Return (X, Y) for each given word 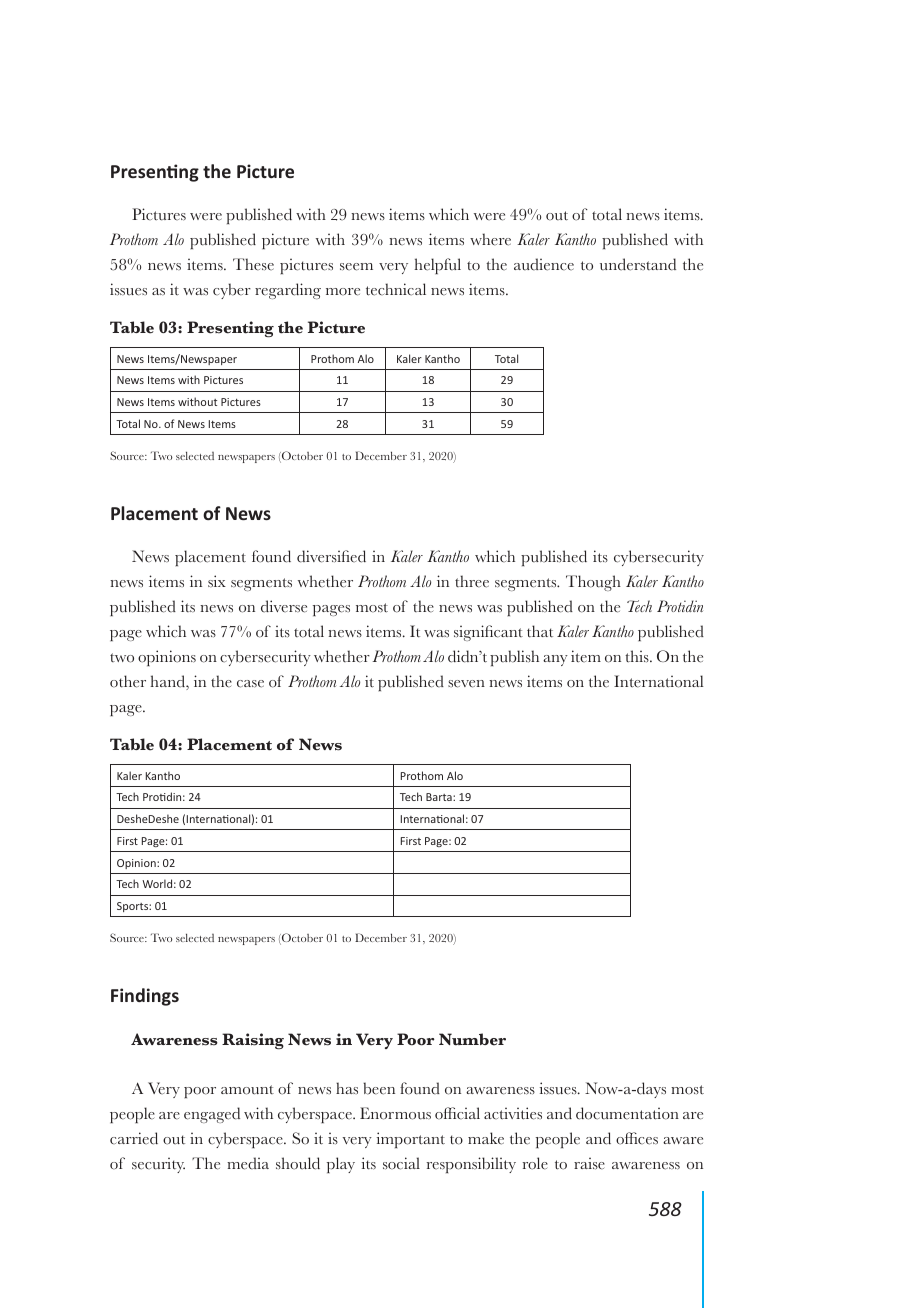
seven (466, 684)
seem (356, 267)
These (253, 264)
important (411, 1140)
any (555, 660)
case (250, 684)
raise (589, 1163)
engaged (212, 1115)
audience (544, 264)
